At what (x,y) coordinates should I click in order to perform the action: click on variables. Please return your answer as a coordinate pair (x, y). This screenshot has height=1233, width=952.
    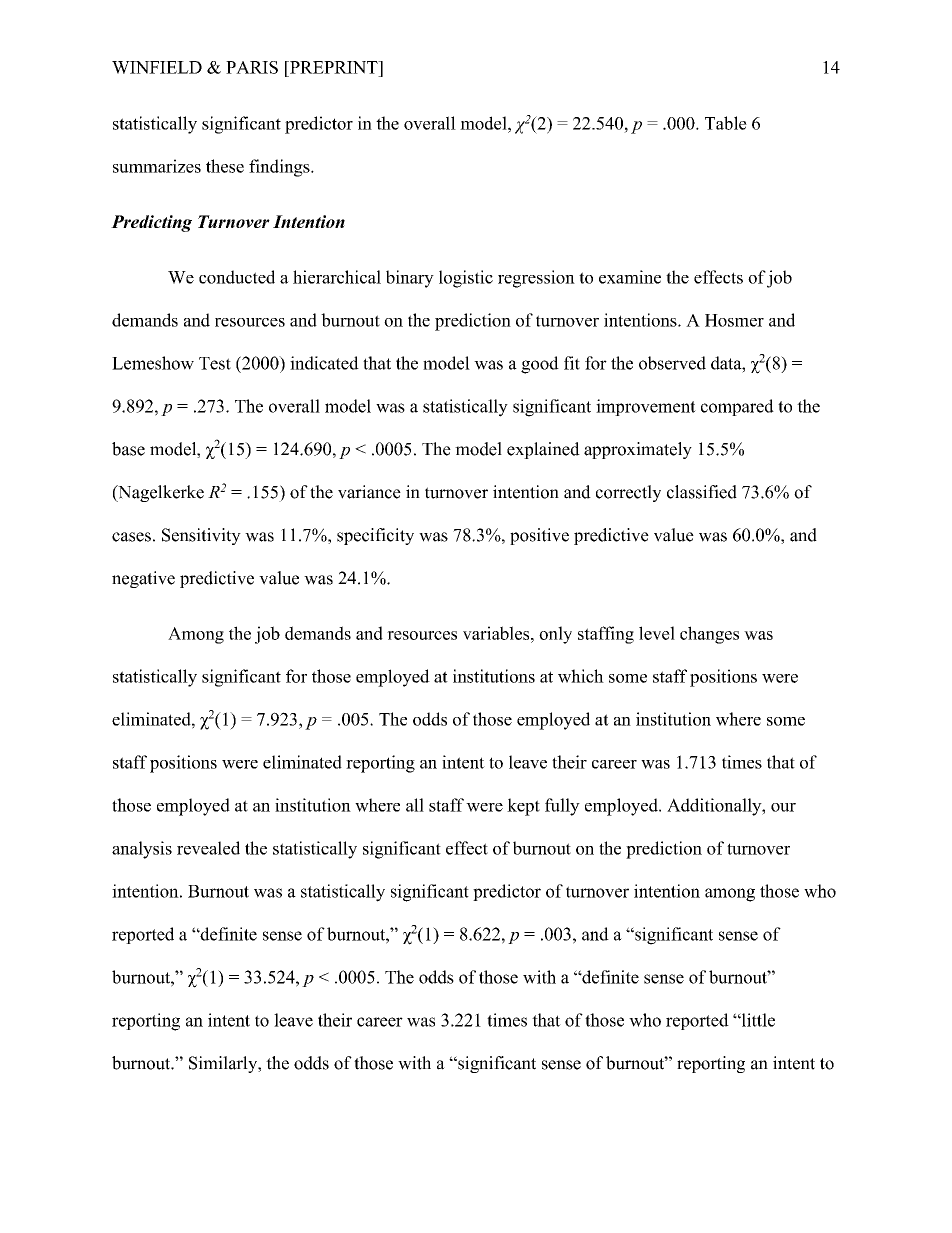
    Looking at the image, I should click on (497, 633).
